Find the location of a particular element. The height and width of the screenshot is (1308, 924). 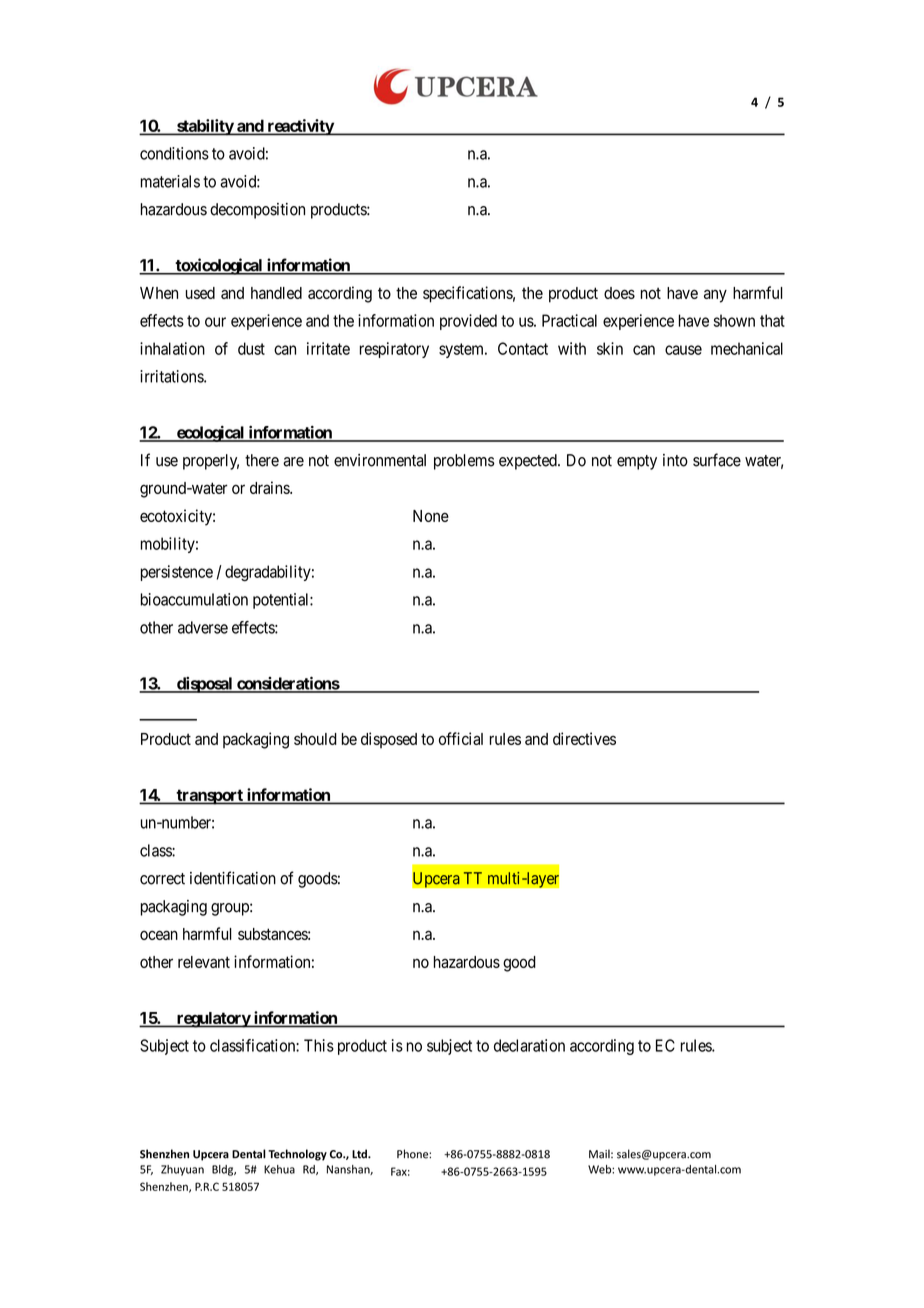

any is located at coordinates (715, 296).
